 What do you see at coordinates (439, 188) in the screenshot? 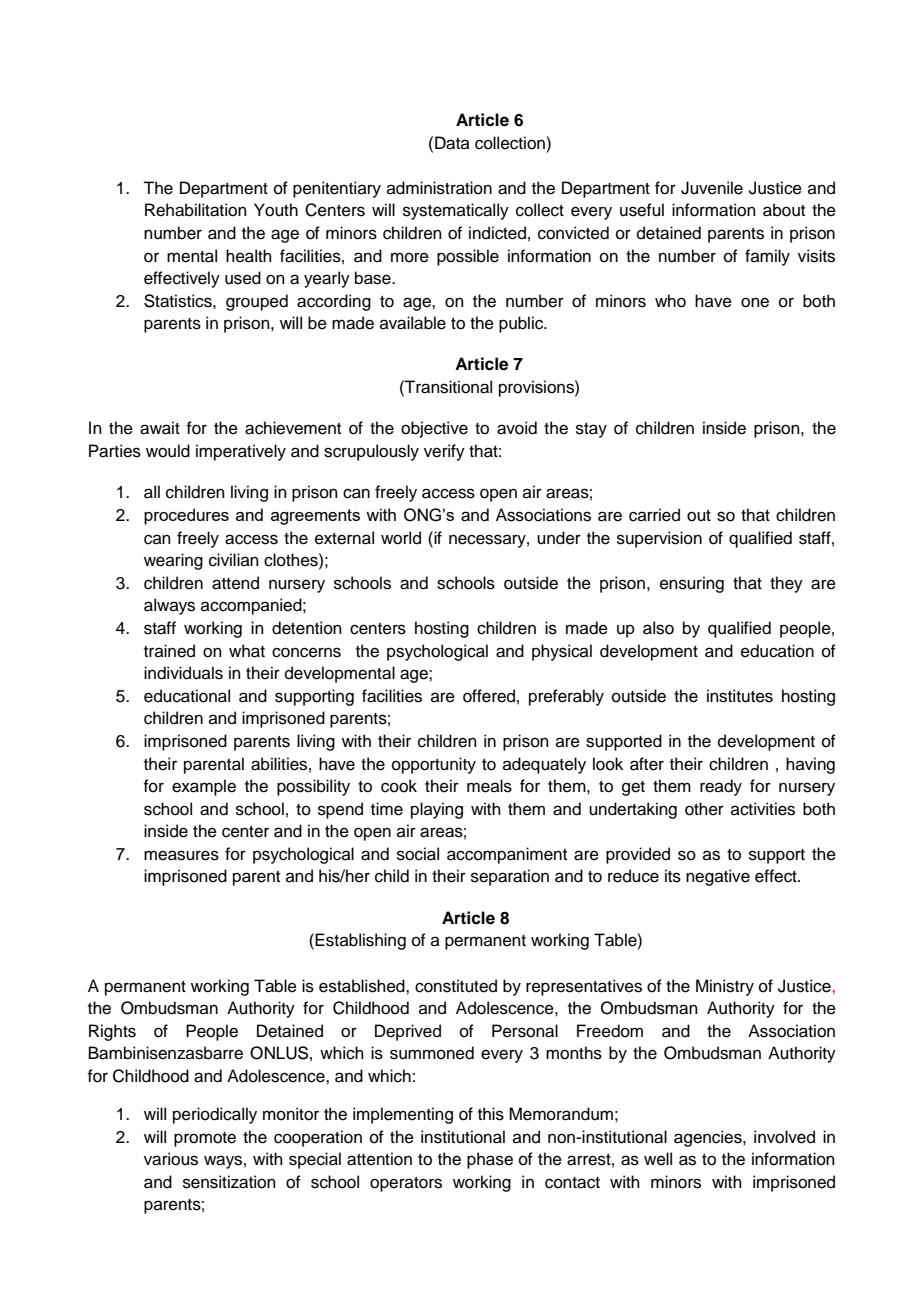
I see `administration` at bounding box center [439, 188].
